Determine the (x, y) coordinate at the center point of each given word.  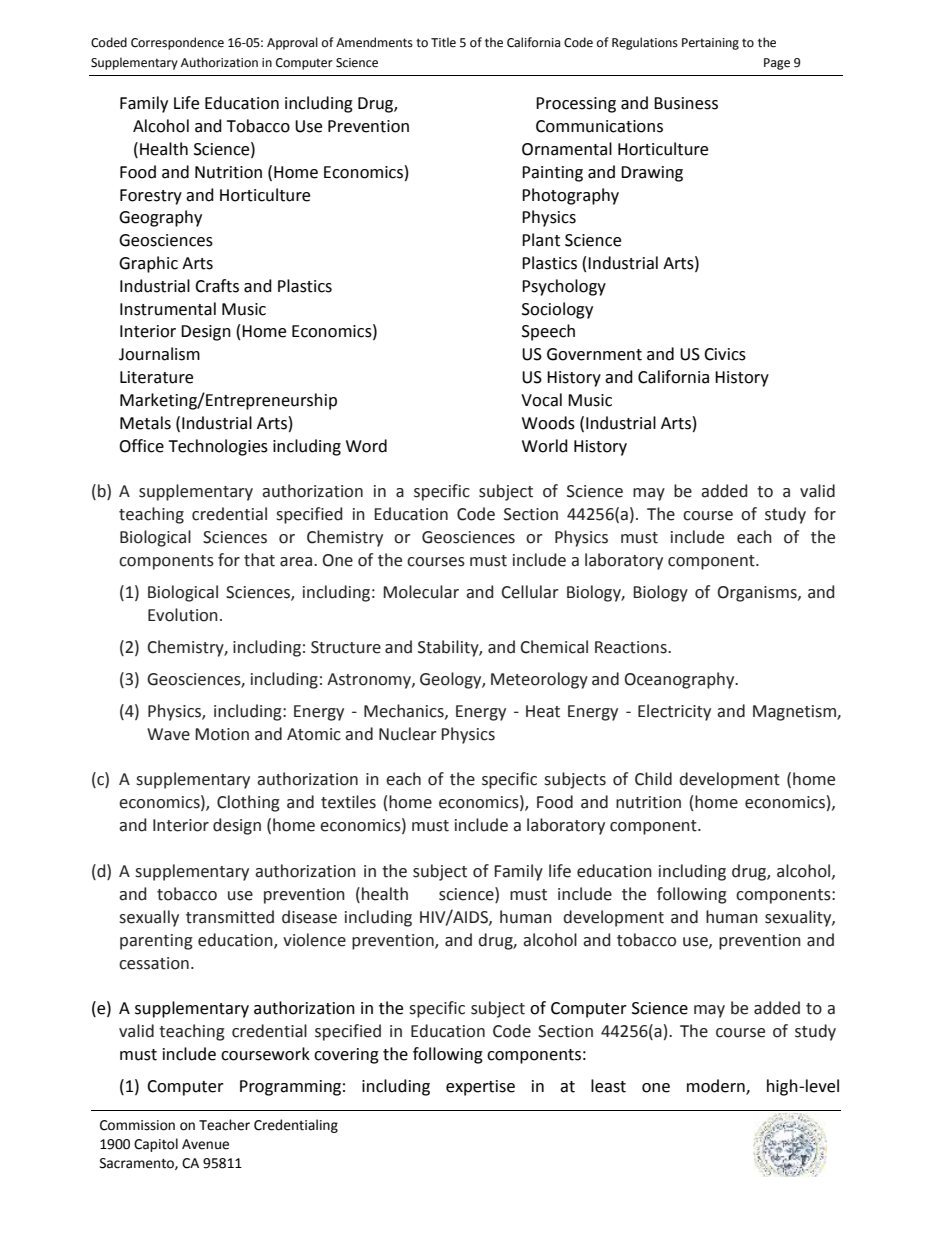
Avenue (205, 1144)
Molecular (421, 592)
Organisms (758, 594)
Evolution (183, 615)
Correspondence (177, 43)
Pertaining (710, 44)
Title (443, 42)
